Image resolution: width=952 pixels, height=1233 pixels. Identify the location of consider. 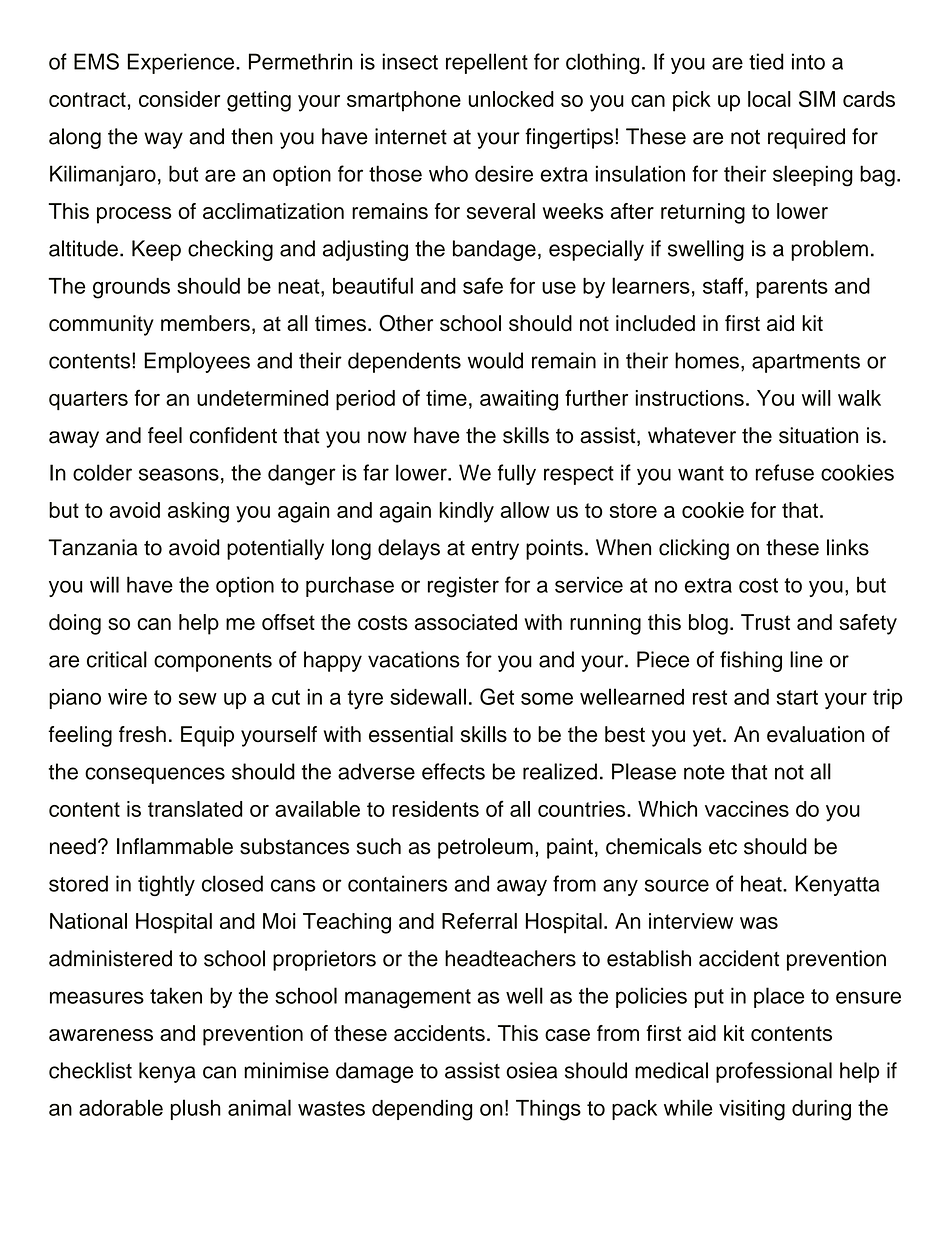
(179, 99).
